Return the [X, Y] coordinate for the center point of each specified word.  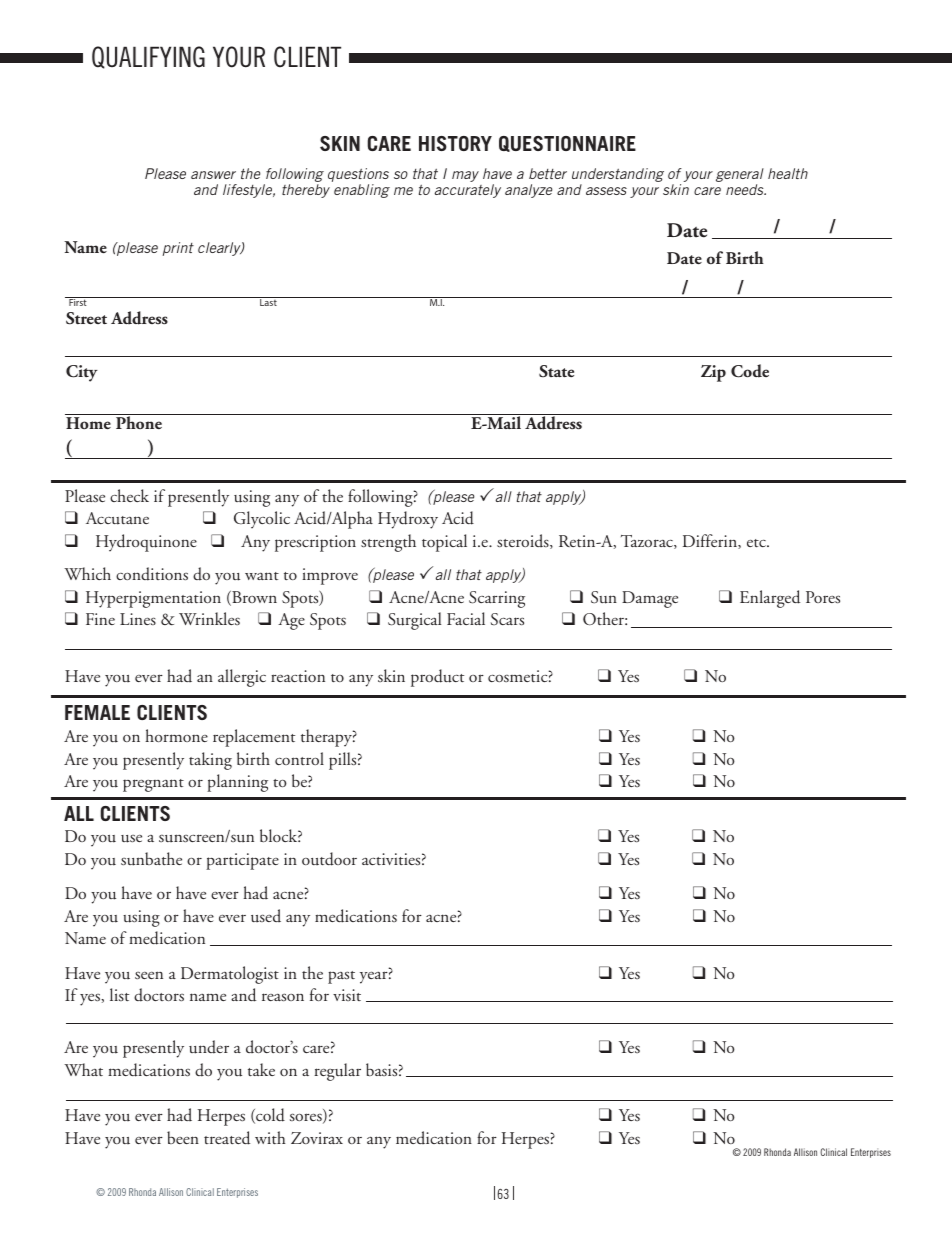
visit [347, 995]
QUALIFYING [148, 57]
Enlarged [770, 599]
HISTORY [455, 143]
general [740, 175]
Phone [139, 421]
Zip [713, 373]
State [556, 371]
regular [337, 1072]
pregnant [153, 785]
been [183, 1137]
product [437, 678]
